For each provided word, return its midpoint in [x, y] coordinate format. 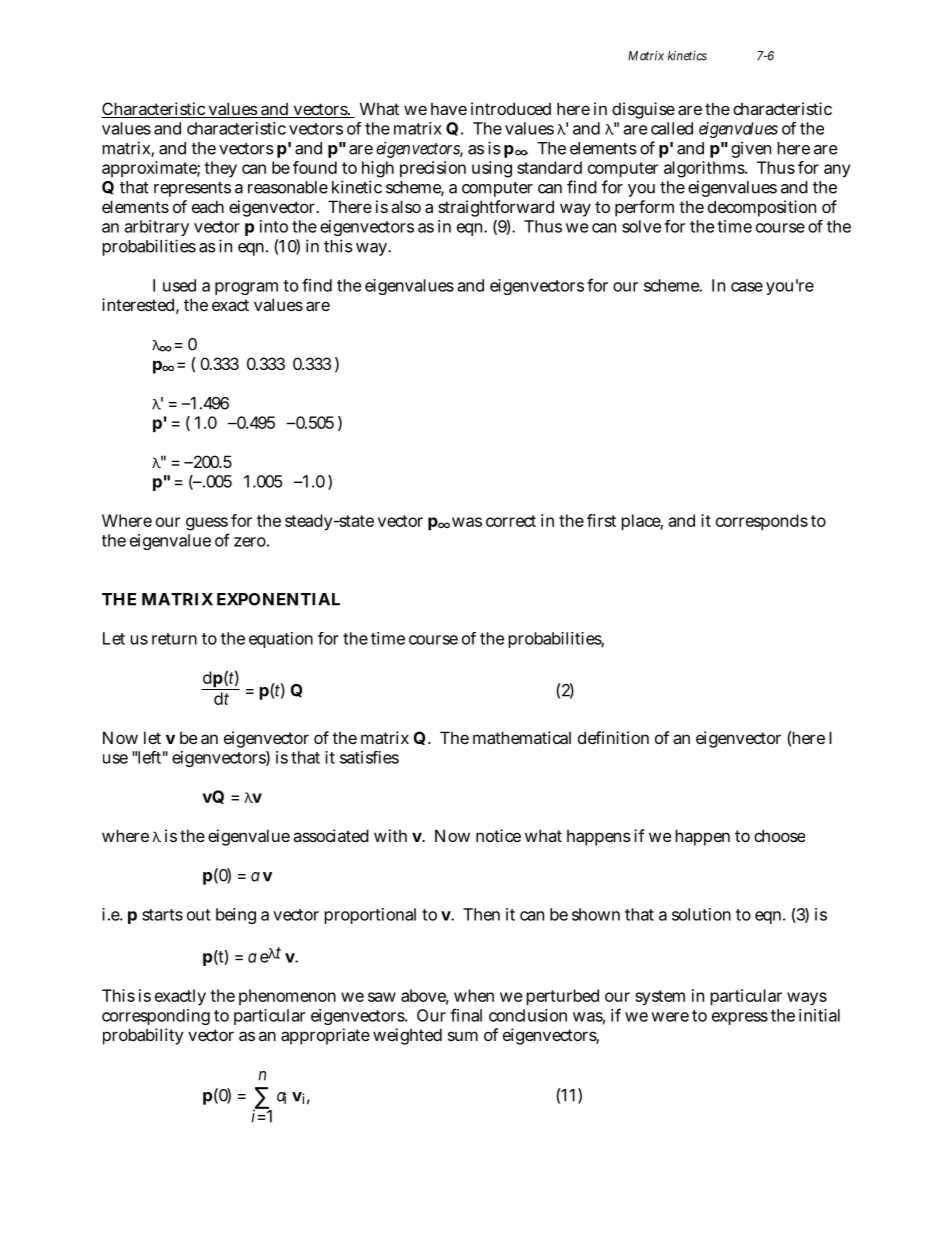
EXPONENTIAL [278, 599]
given [751, 149]
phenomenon [287, 997]
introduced [511, 108]
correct [511, 521]
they [220, 169]
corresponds [762, 522]
